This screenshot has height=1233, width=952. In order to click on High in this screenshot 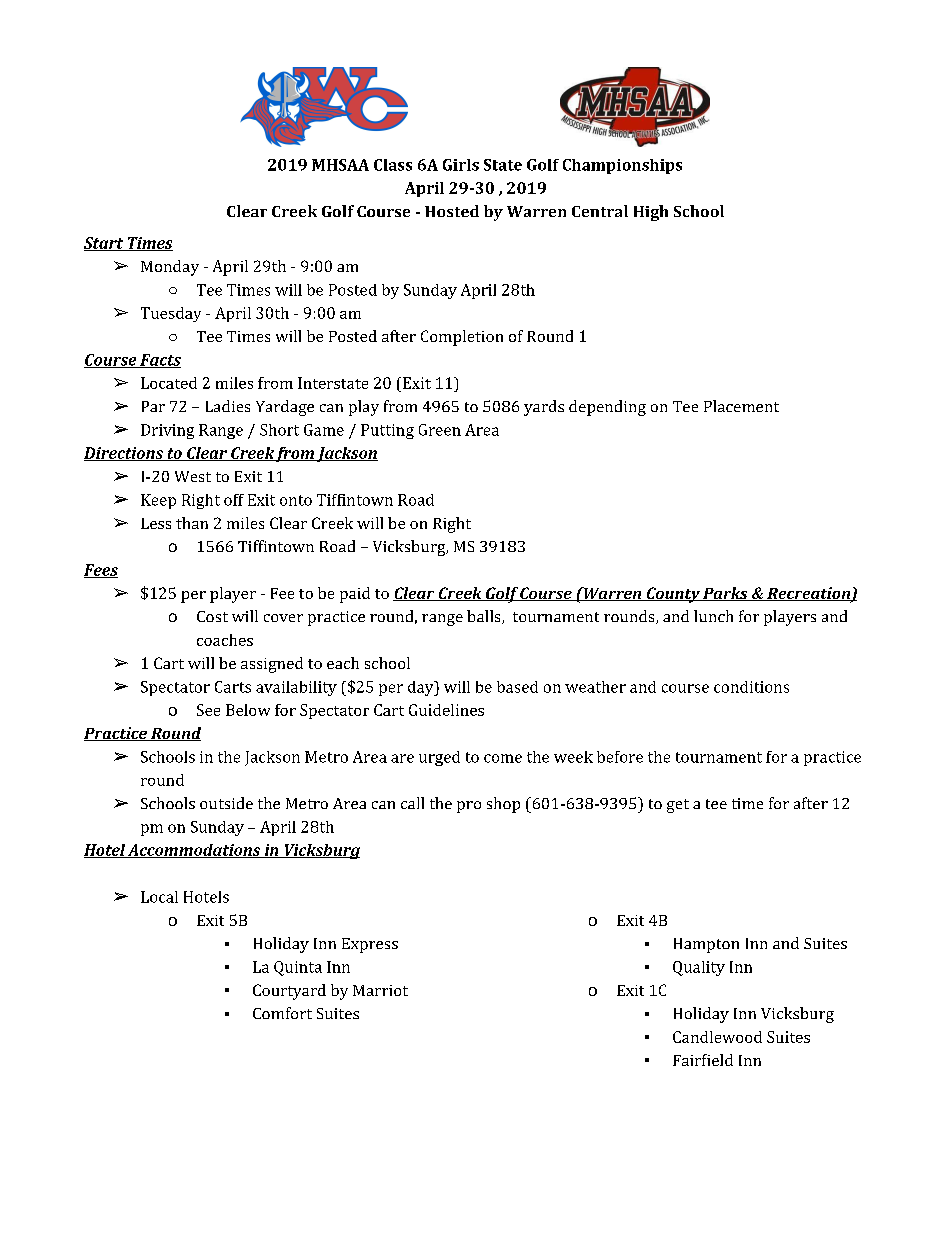, I will do `click(651, 213)`.
